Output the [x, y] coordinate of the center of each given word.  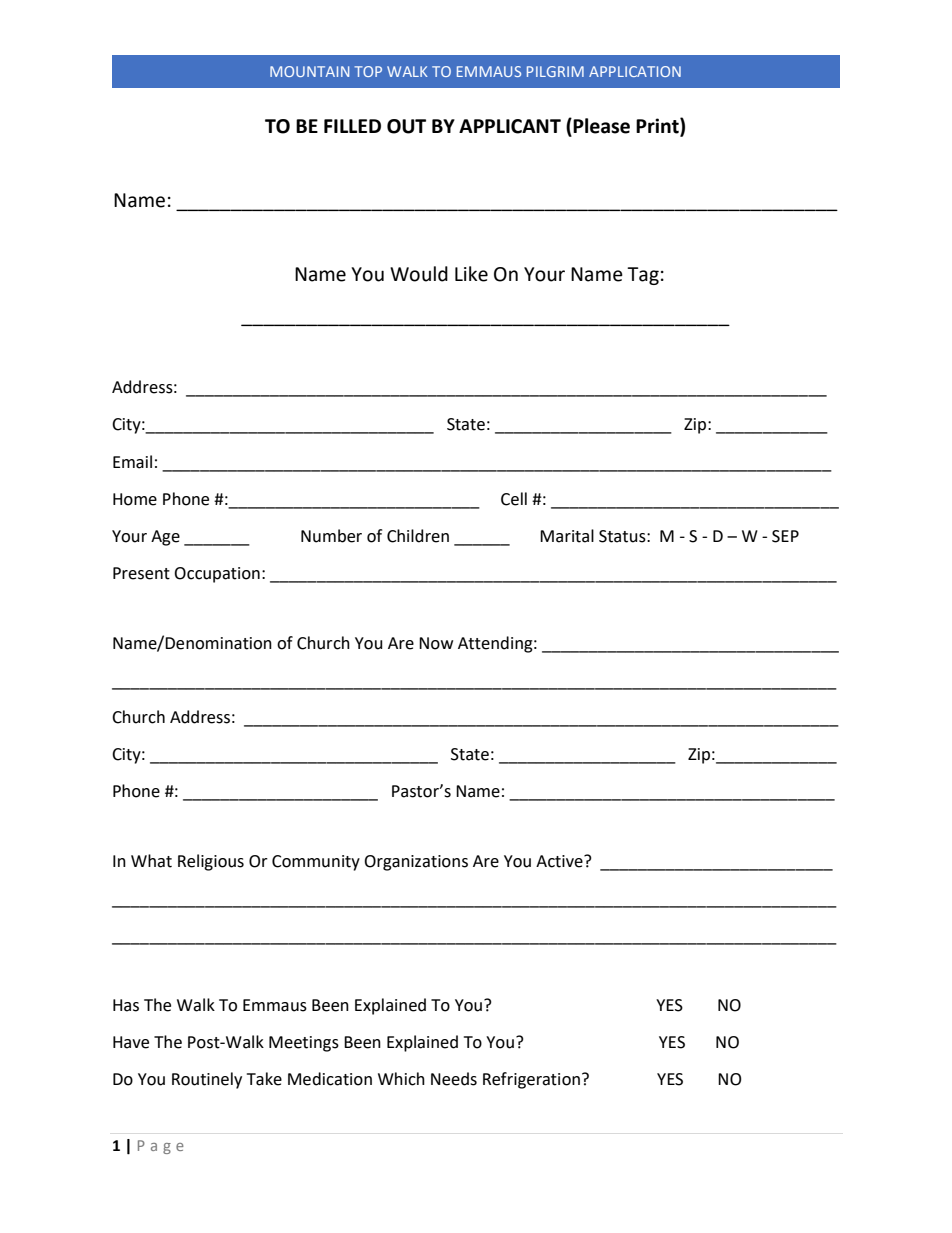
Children [418, 536]
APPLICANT [510, 126]
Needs [454, 1079]
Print [658, 126]
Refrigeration [531, 1080]
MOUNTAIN [309, 71]
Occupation [217, 575]
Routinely [207, 1080]
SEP [785, 536]
